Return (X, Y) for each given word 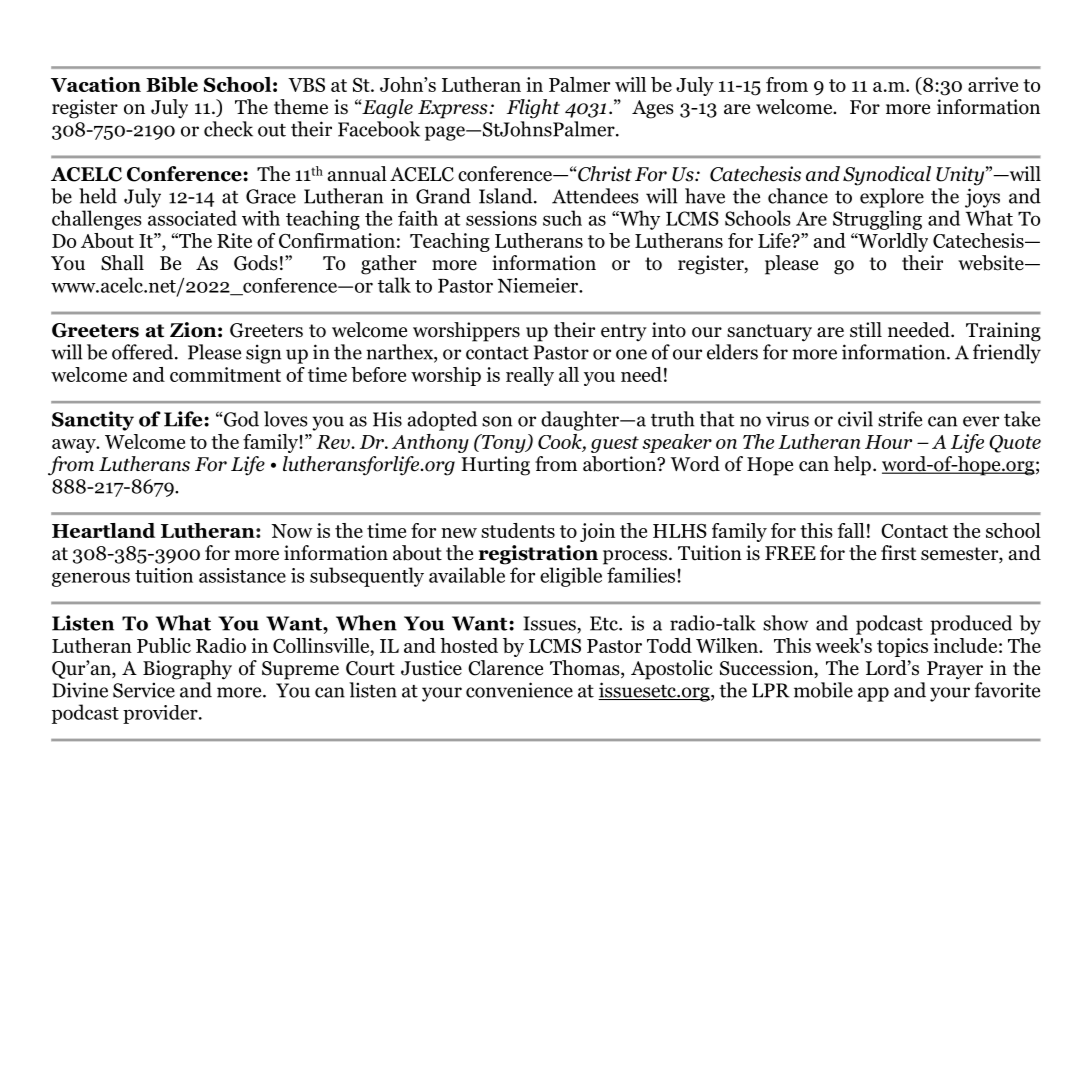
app (873, 694)
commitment (225, 374)
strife (900, 419)
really (530, 376)
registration (538, 555)
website (992, 263)
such (562, 218)
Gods (256, 263)
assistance (242, 575)
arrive (993, 84)
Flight (533, 109)
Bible (172, 84)
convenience (519, 690)
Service (144, 690)
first (899, 553)
